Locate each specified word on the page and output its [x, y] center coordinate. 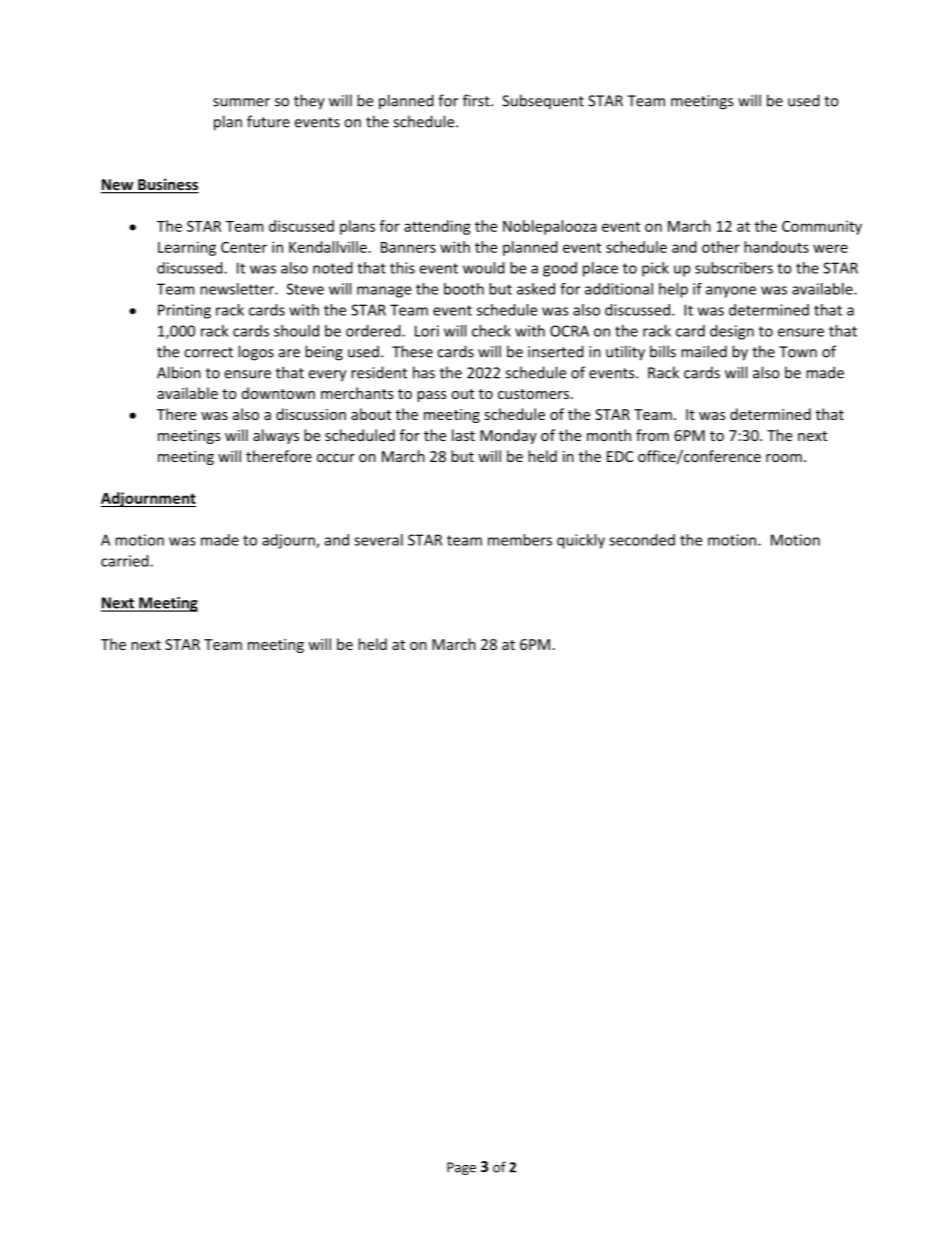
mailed [704, 351]
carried [126, 561]
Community [822, 227]
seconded [642, 540]
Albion [179, 372]
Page [461, 1168]
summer [241, 102]
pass [431, 396]
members [520, 540]
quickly [581, 541]
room [784, 458]
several [378, 540]
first [477, 100]
